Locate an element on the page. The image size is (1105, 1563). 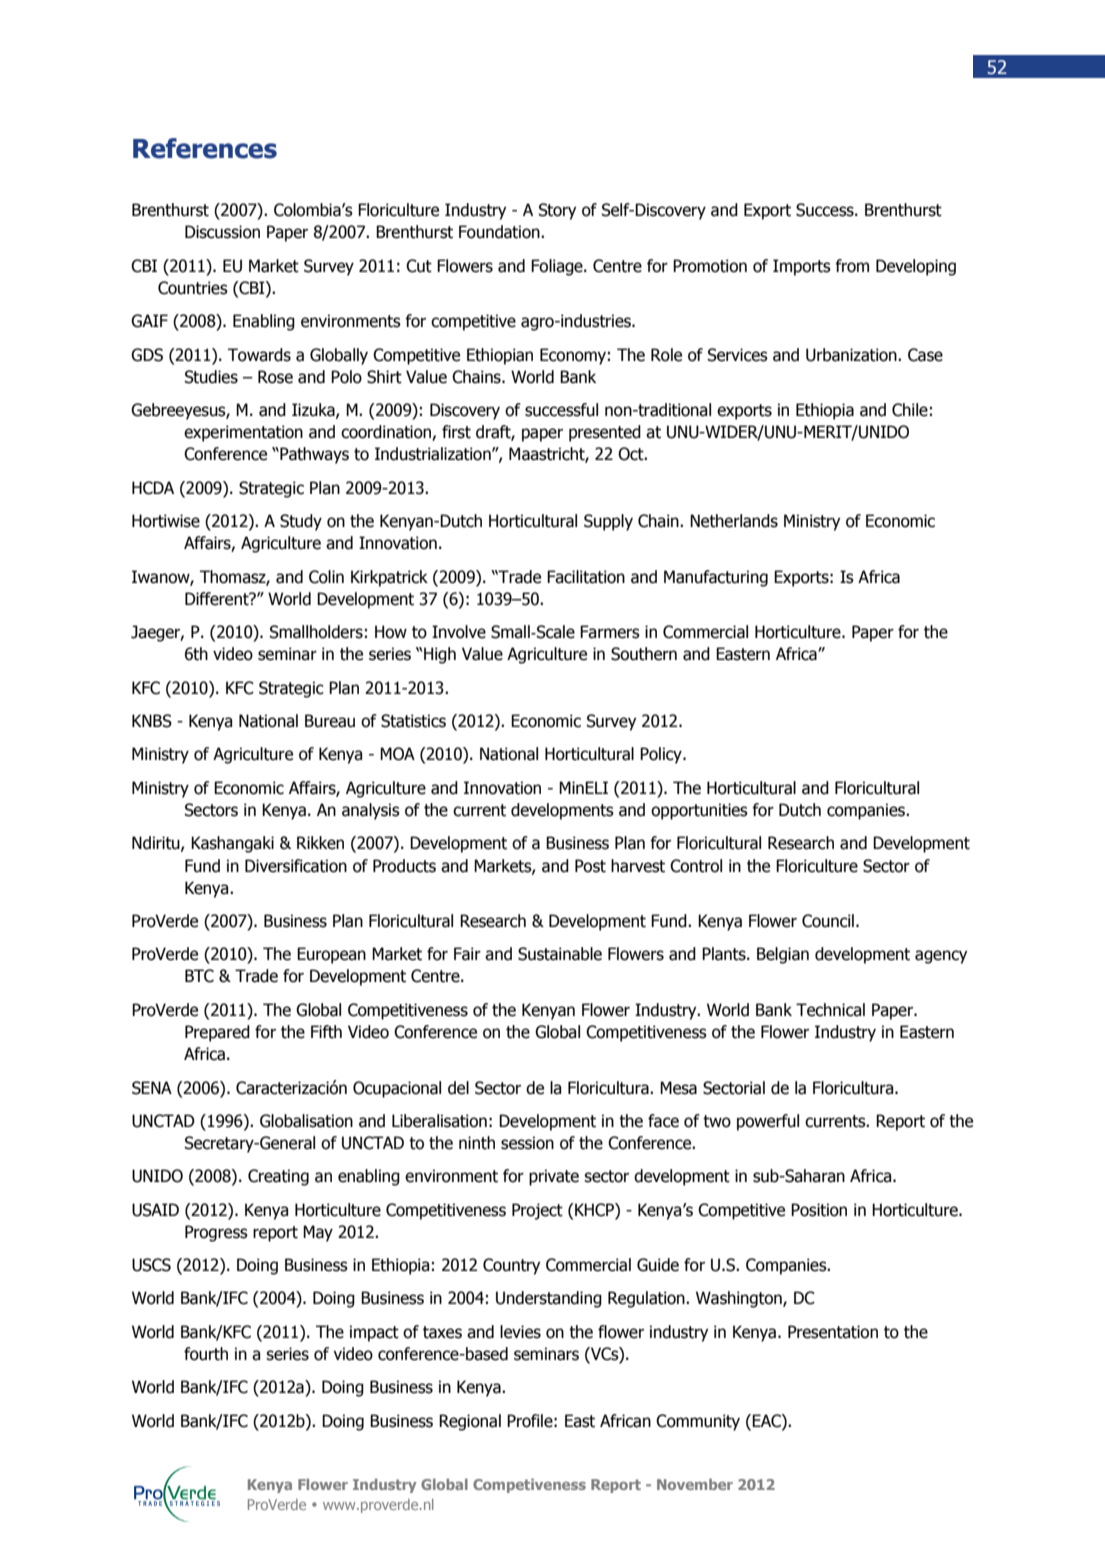
fourth is located at coordinates (206, 1354).
